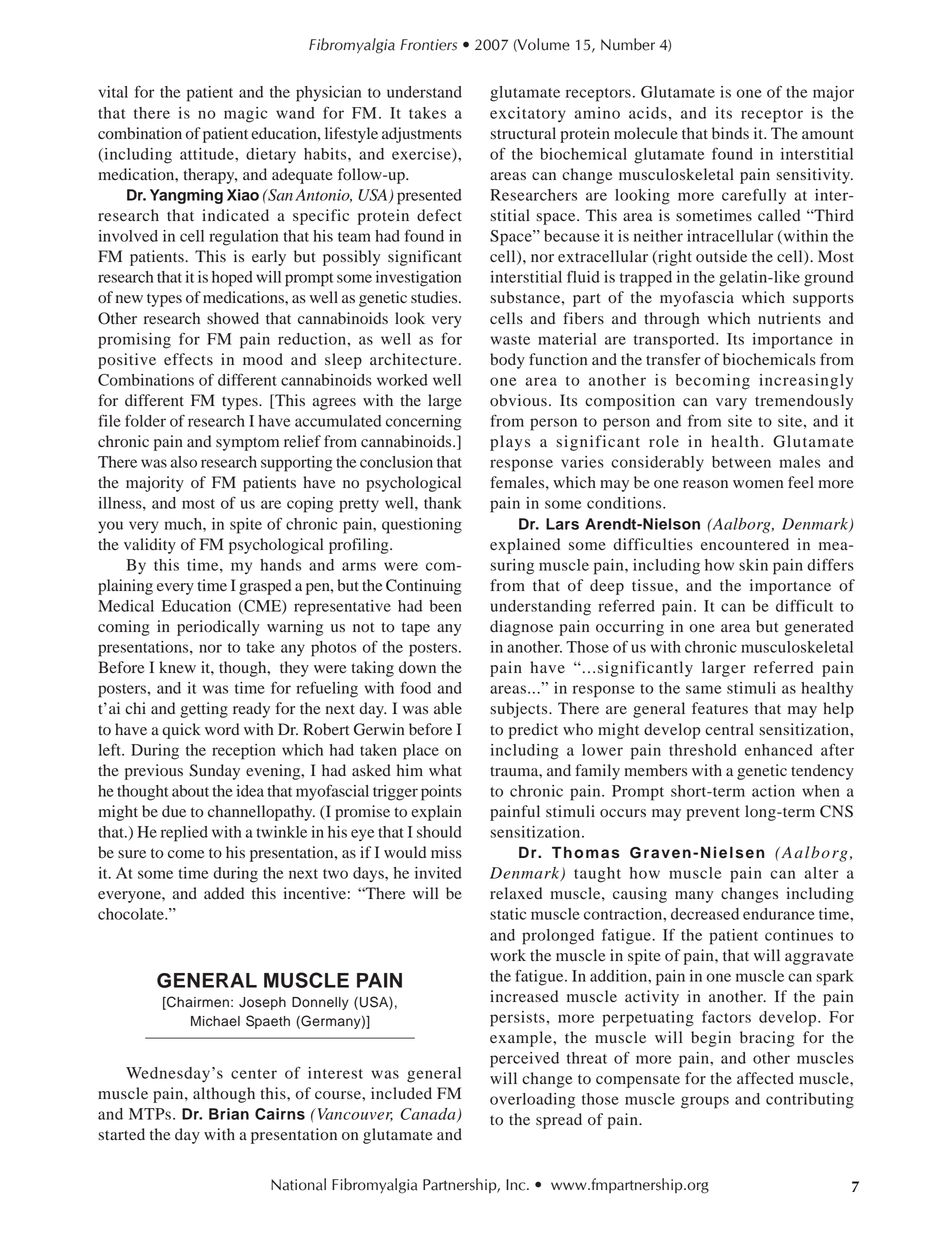 The image size is (952, 1233). I want to click on binds, so click(730, 133).
